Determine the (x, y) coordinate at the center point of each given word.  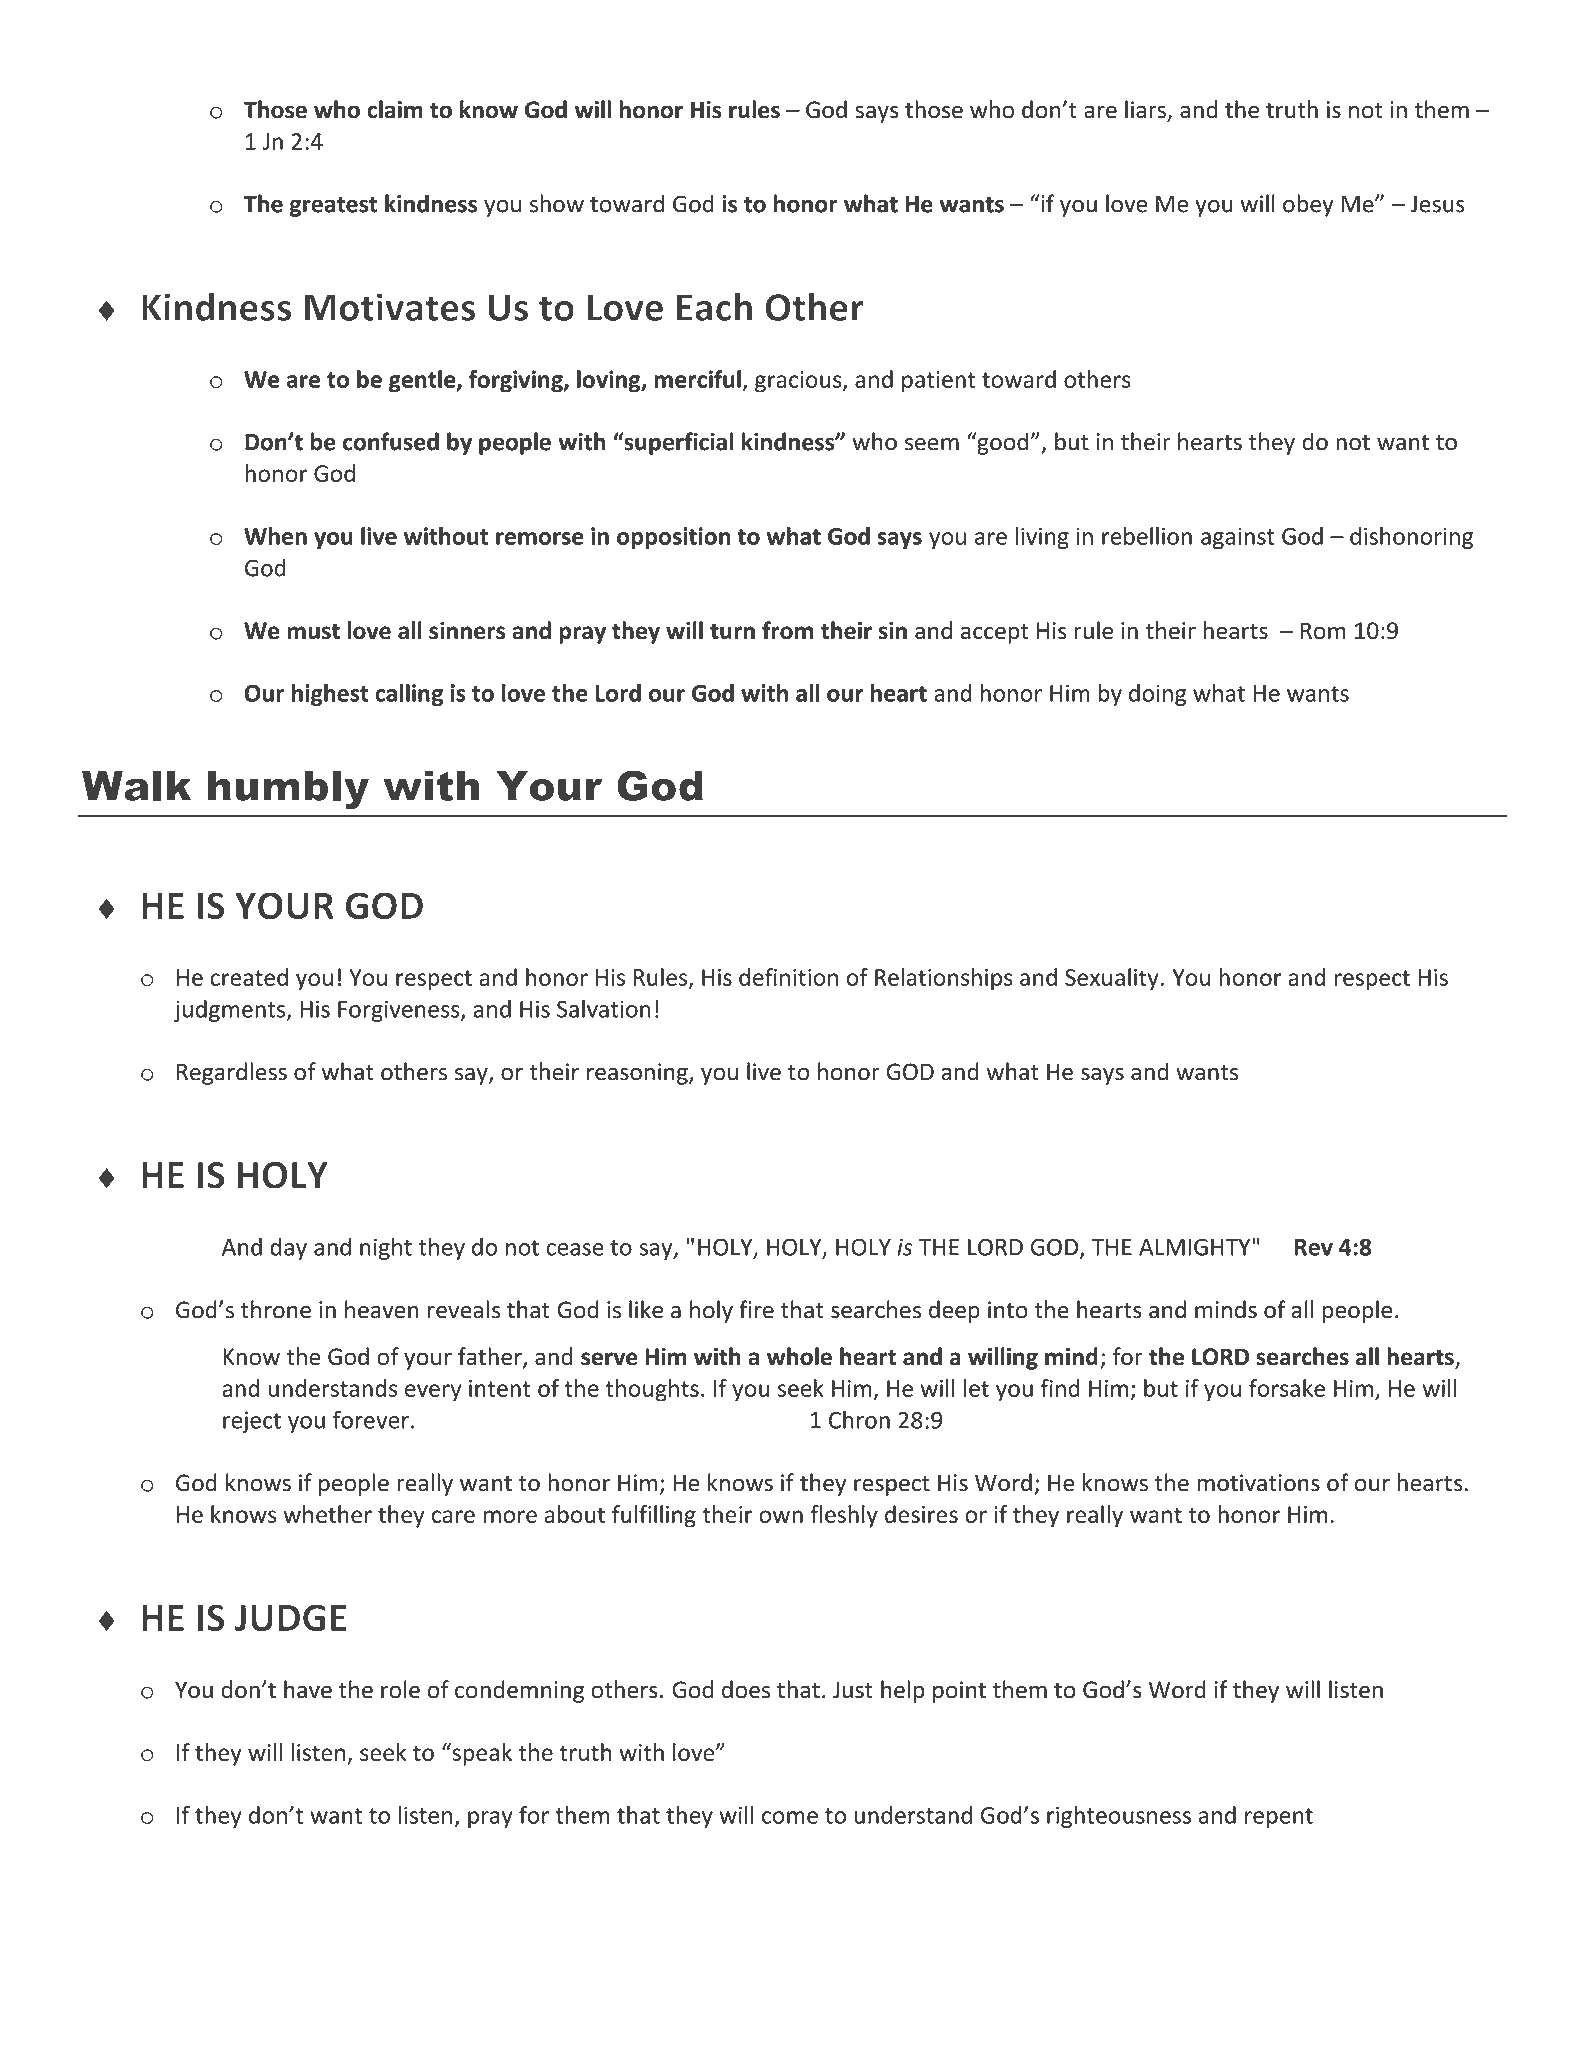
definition (788, 977)
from (787, 630)
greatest (333, 207)
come (790, 1817)
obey (1308, 205)
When (275, 536)
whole (799, 1356)
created (249, 977)
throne (276, 1309)
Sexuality (1112, 979)
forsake (1287, 1388)
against (1238, 538)
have (308, 1689)
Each (714, 306)
